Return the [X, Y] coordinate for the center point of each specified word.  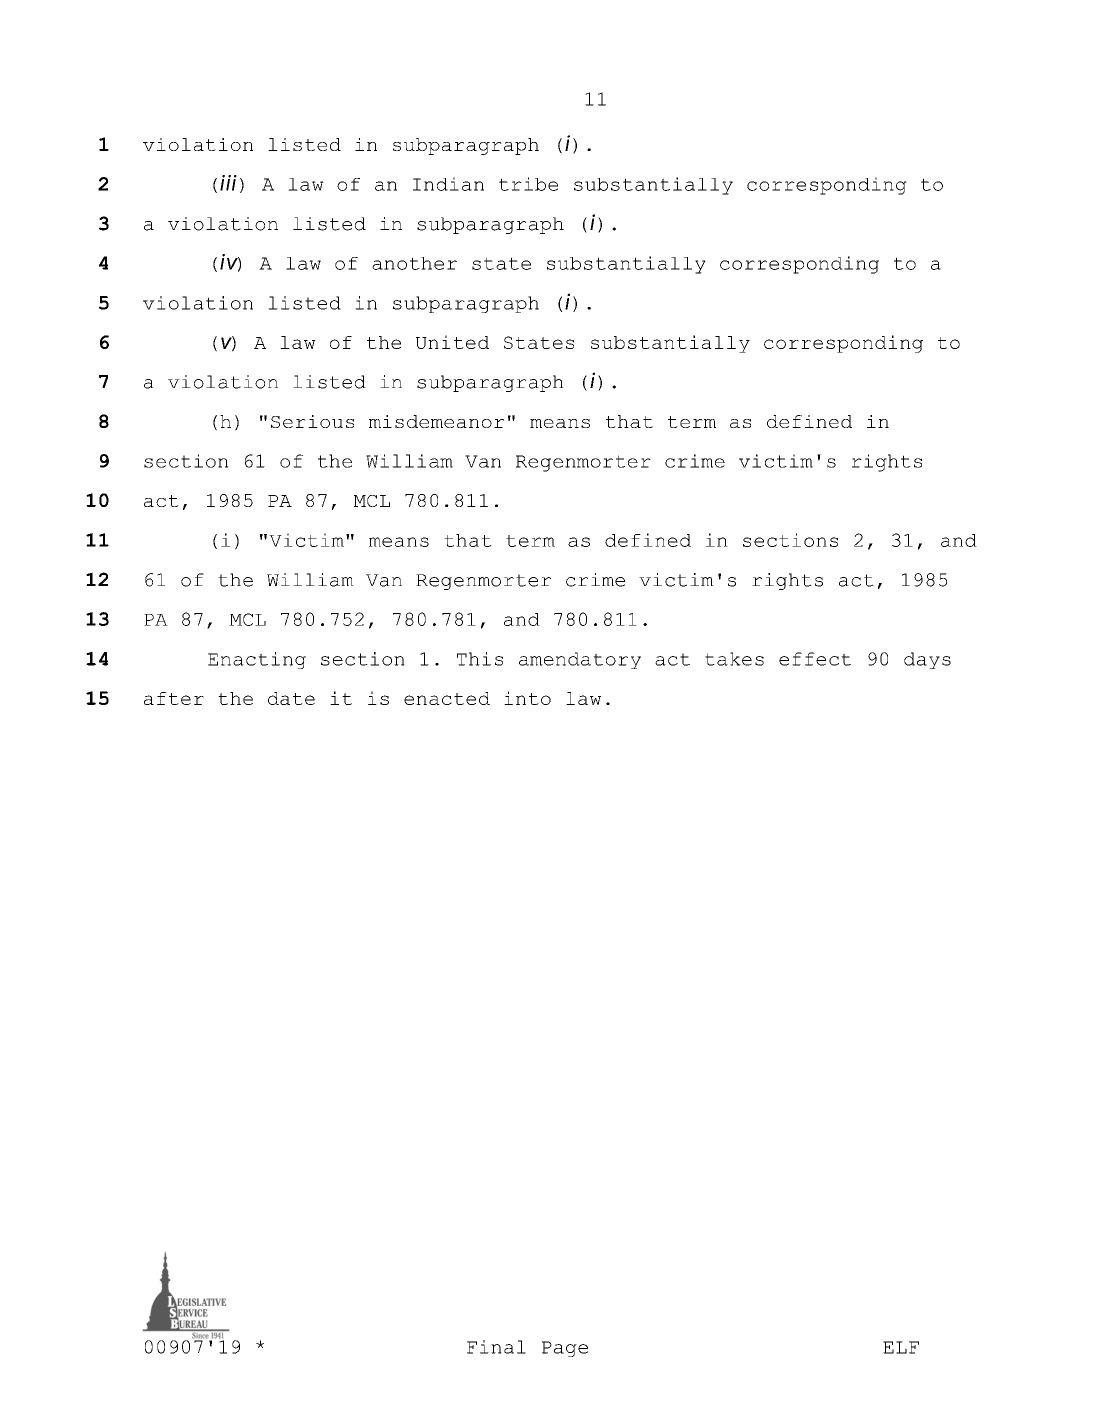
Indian [448, 184]
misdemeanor [436, 421]
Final [496, 1347]
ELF [901, 1347]
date [291, 698]
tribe [528, 184]
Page [565, 1349]
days [927, 660]
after [174, 698]
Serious [312, 421]
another [414, 263]
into [527, 698]
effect [815, 659]
